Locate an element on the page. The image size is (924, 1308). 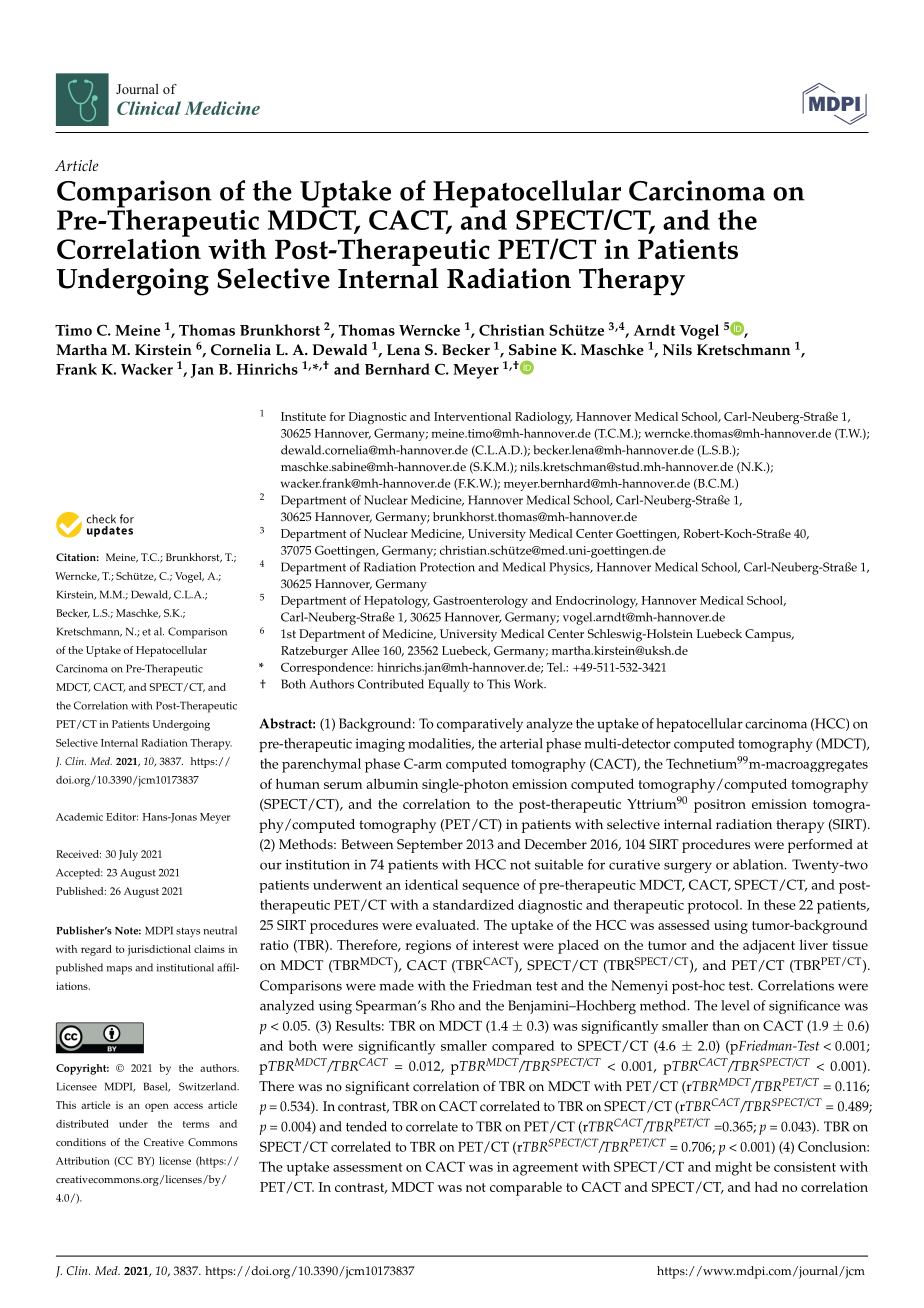
Institute is located at coordinates (303, 416).
